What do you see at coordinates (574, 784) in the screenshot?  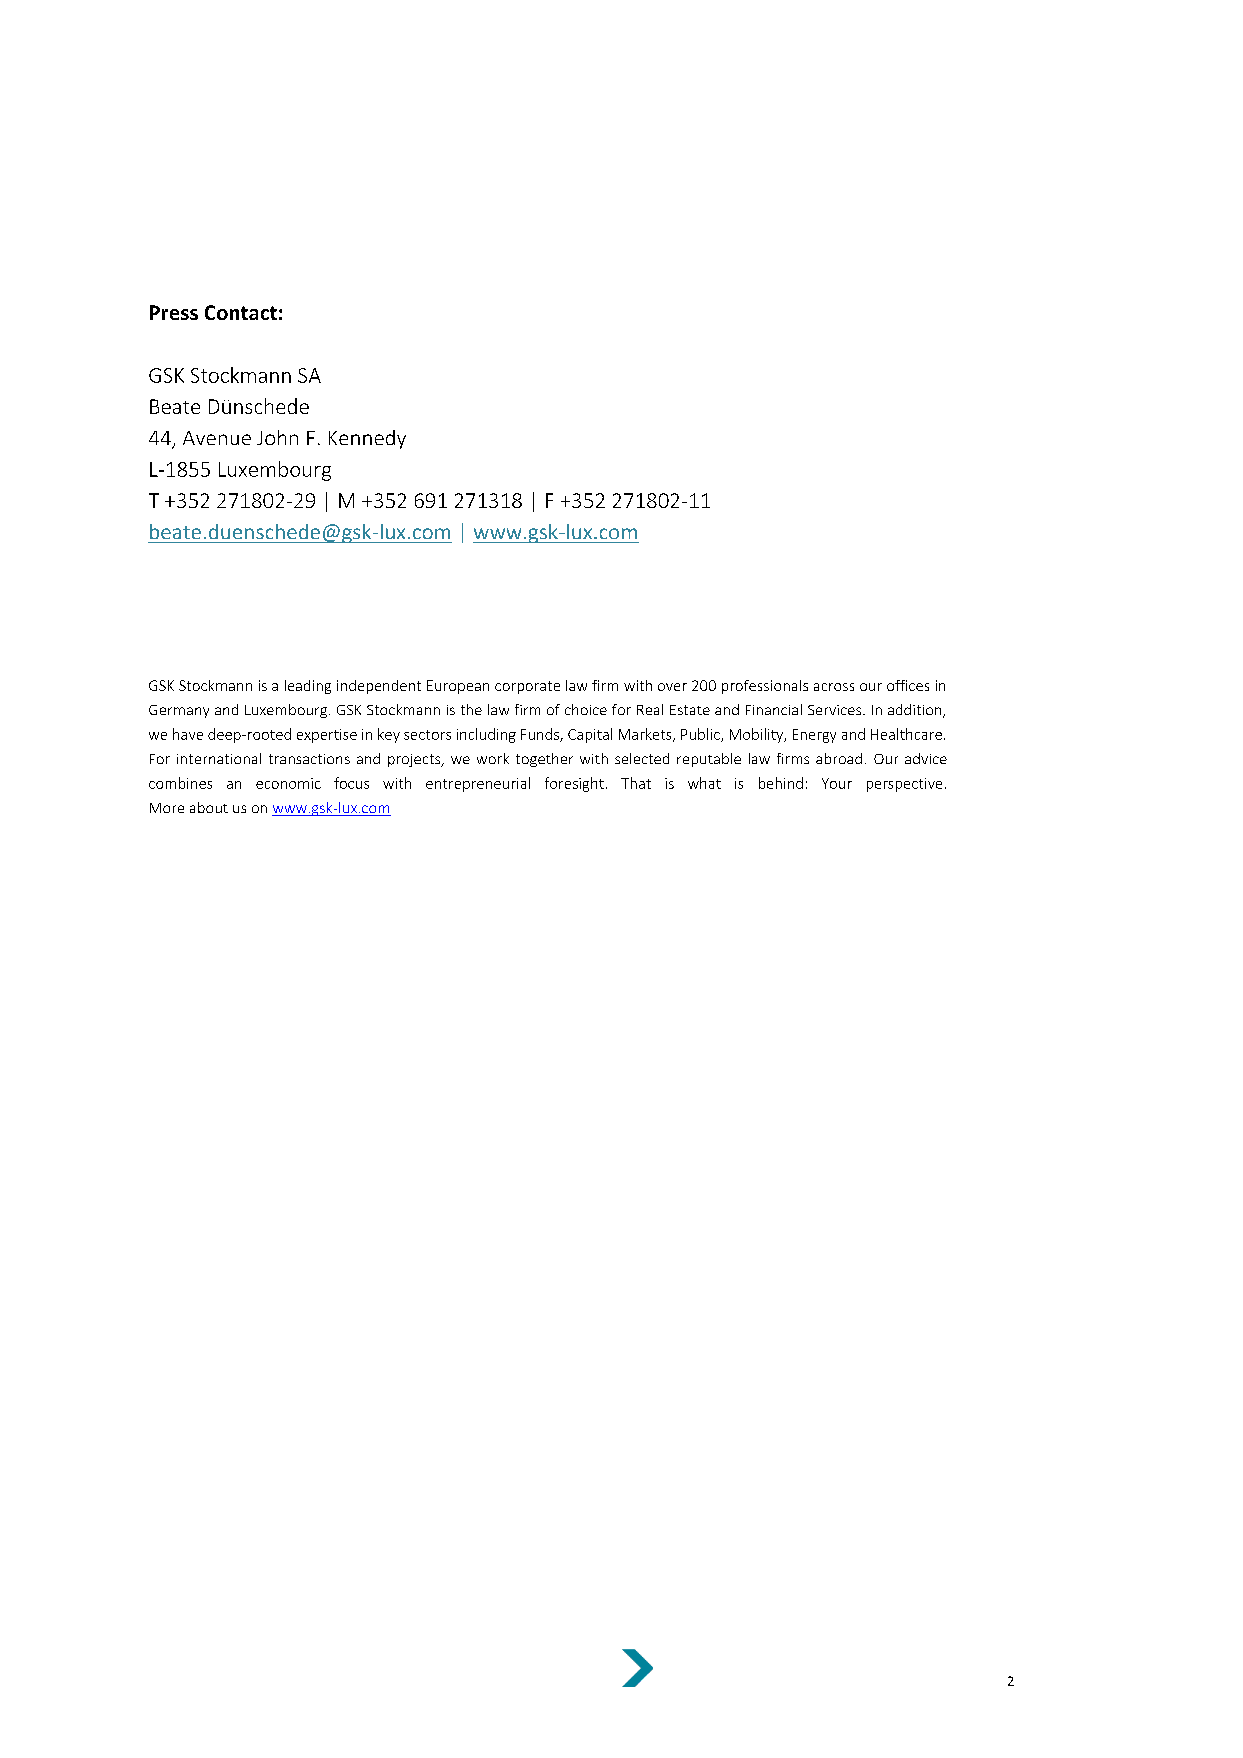 I see `foresight` at bounding box center [574, 784].
